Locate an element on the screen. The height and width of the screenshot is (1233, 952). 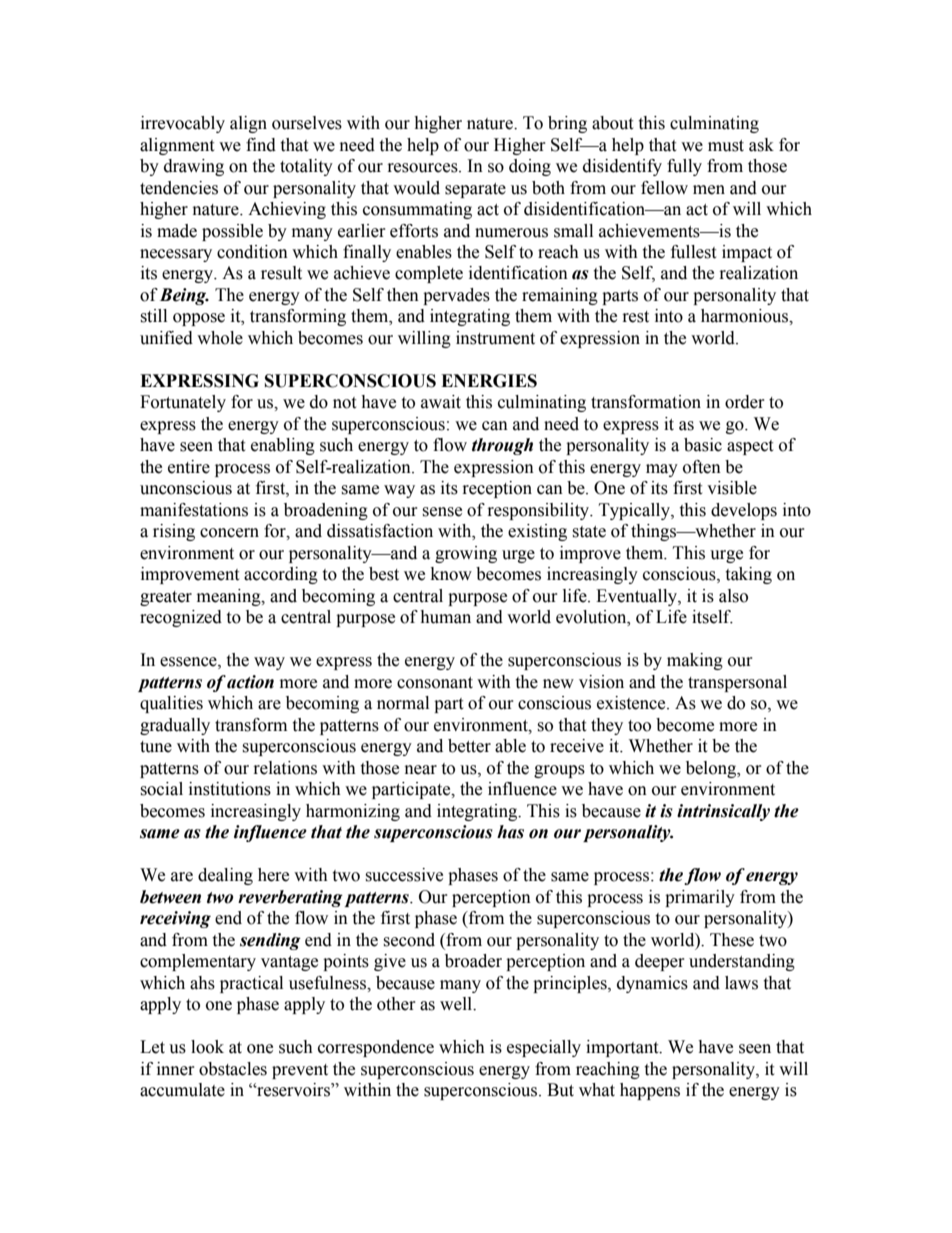
fully is located at coordinates (684, 167).
